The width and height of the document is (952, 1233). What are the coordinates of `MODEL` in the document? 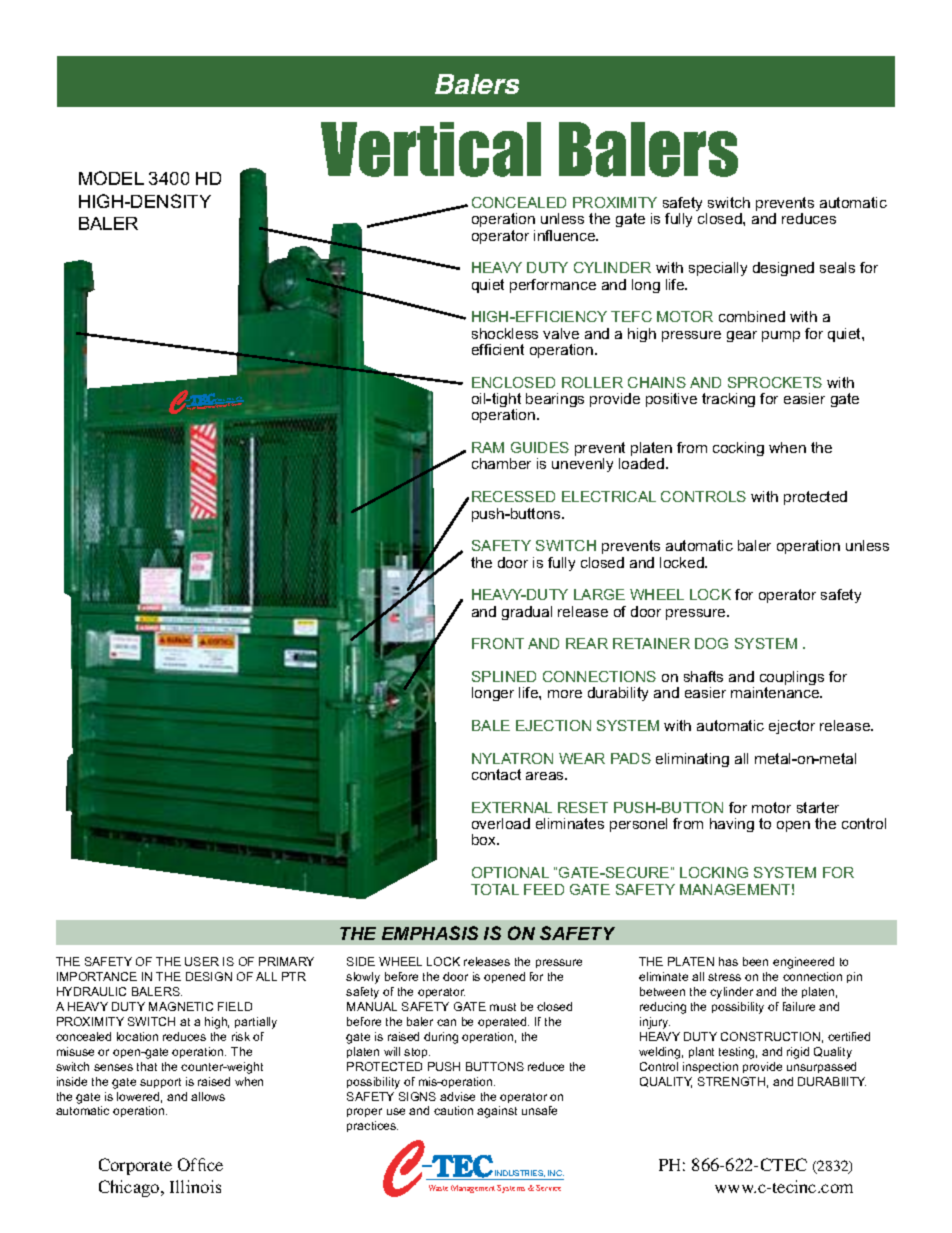 It's located at (111, 178).
